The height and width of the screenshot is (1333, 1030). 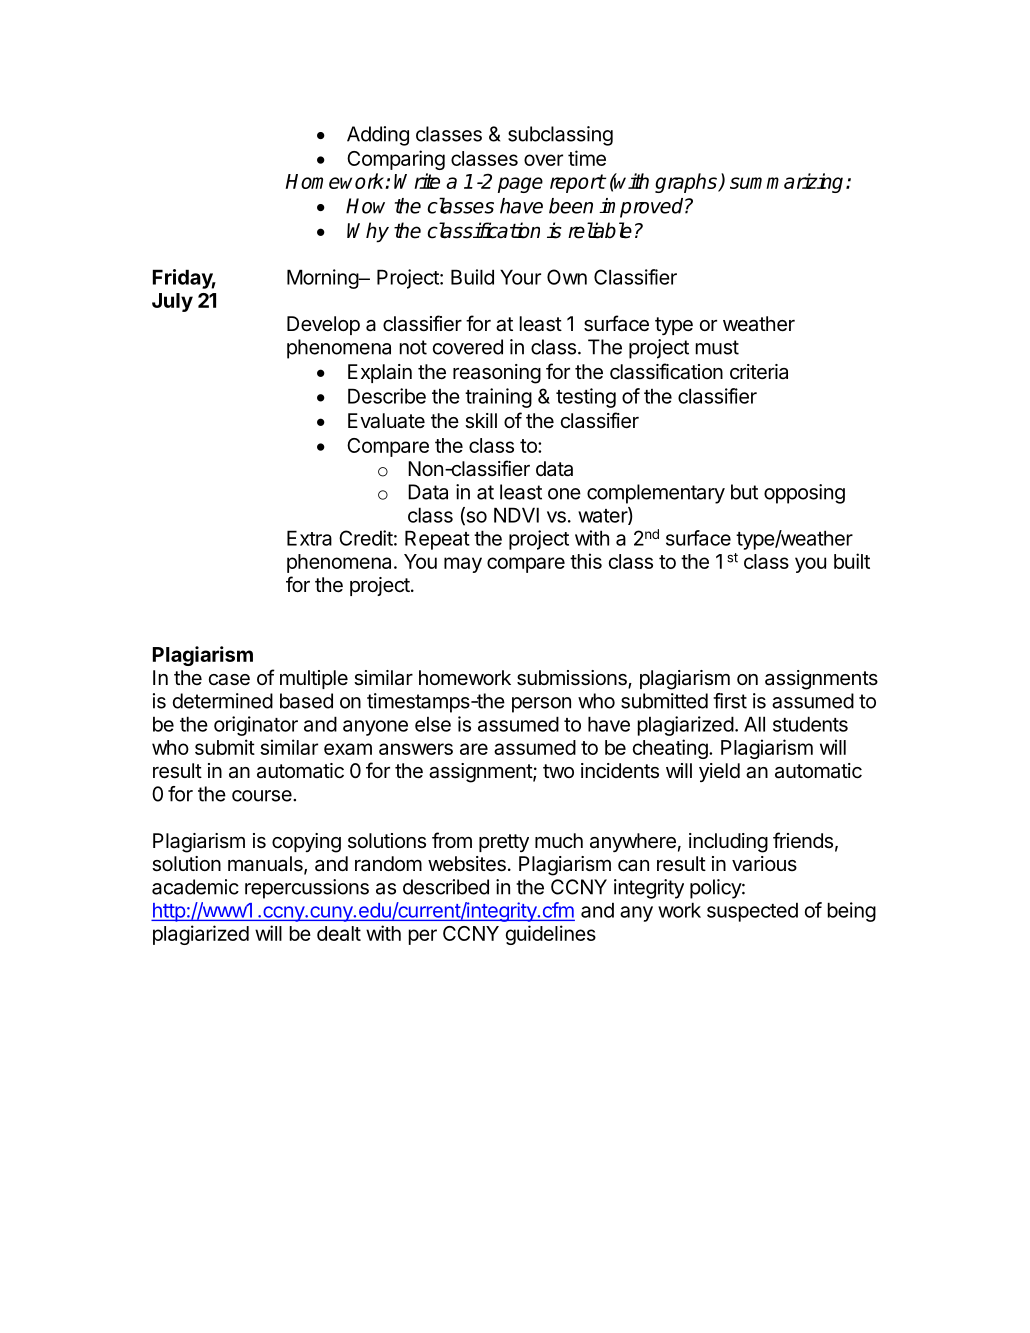 I want to click on summarizing, so click(x=786, y=183).
